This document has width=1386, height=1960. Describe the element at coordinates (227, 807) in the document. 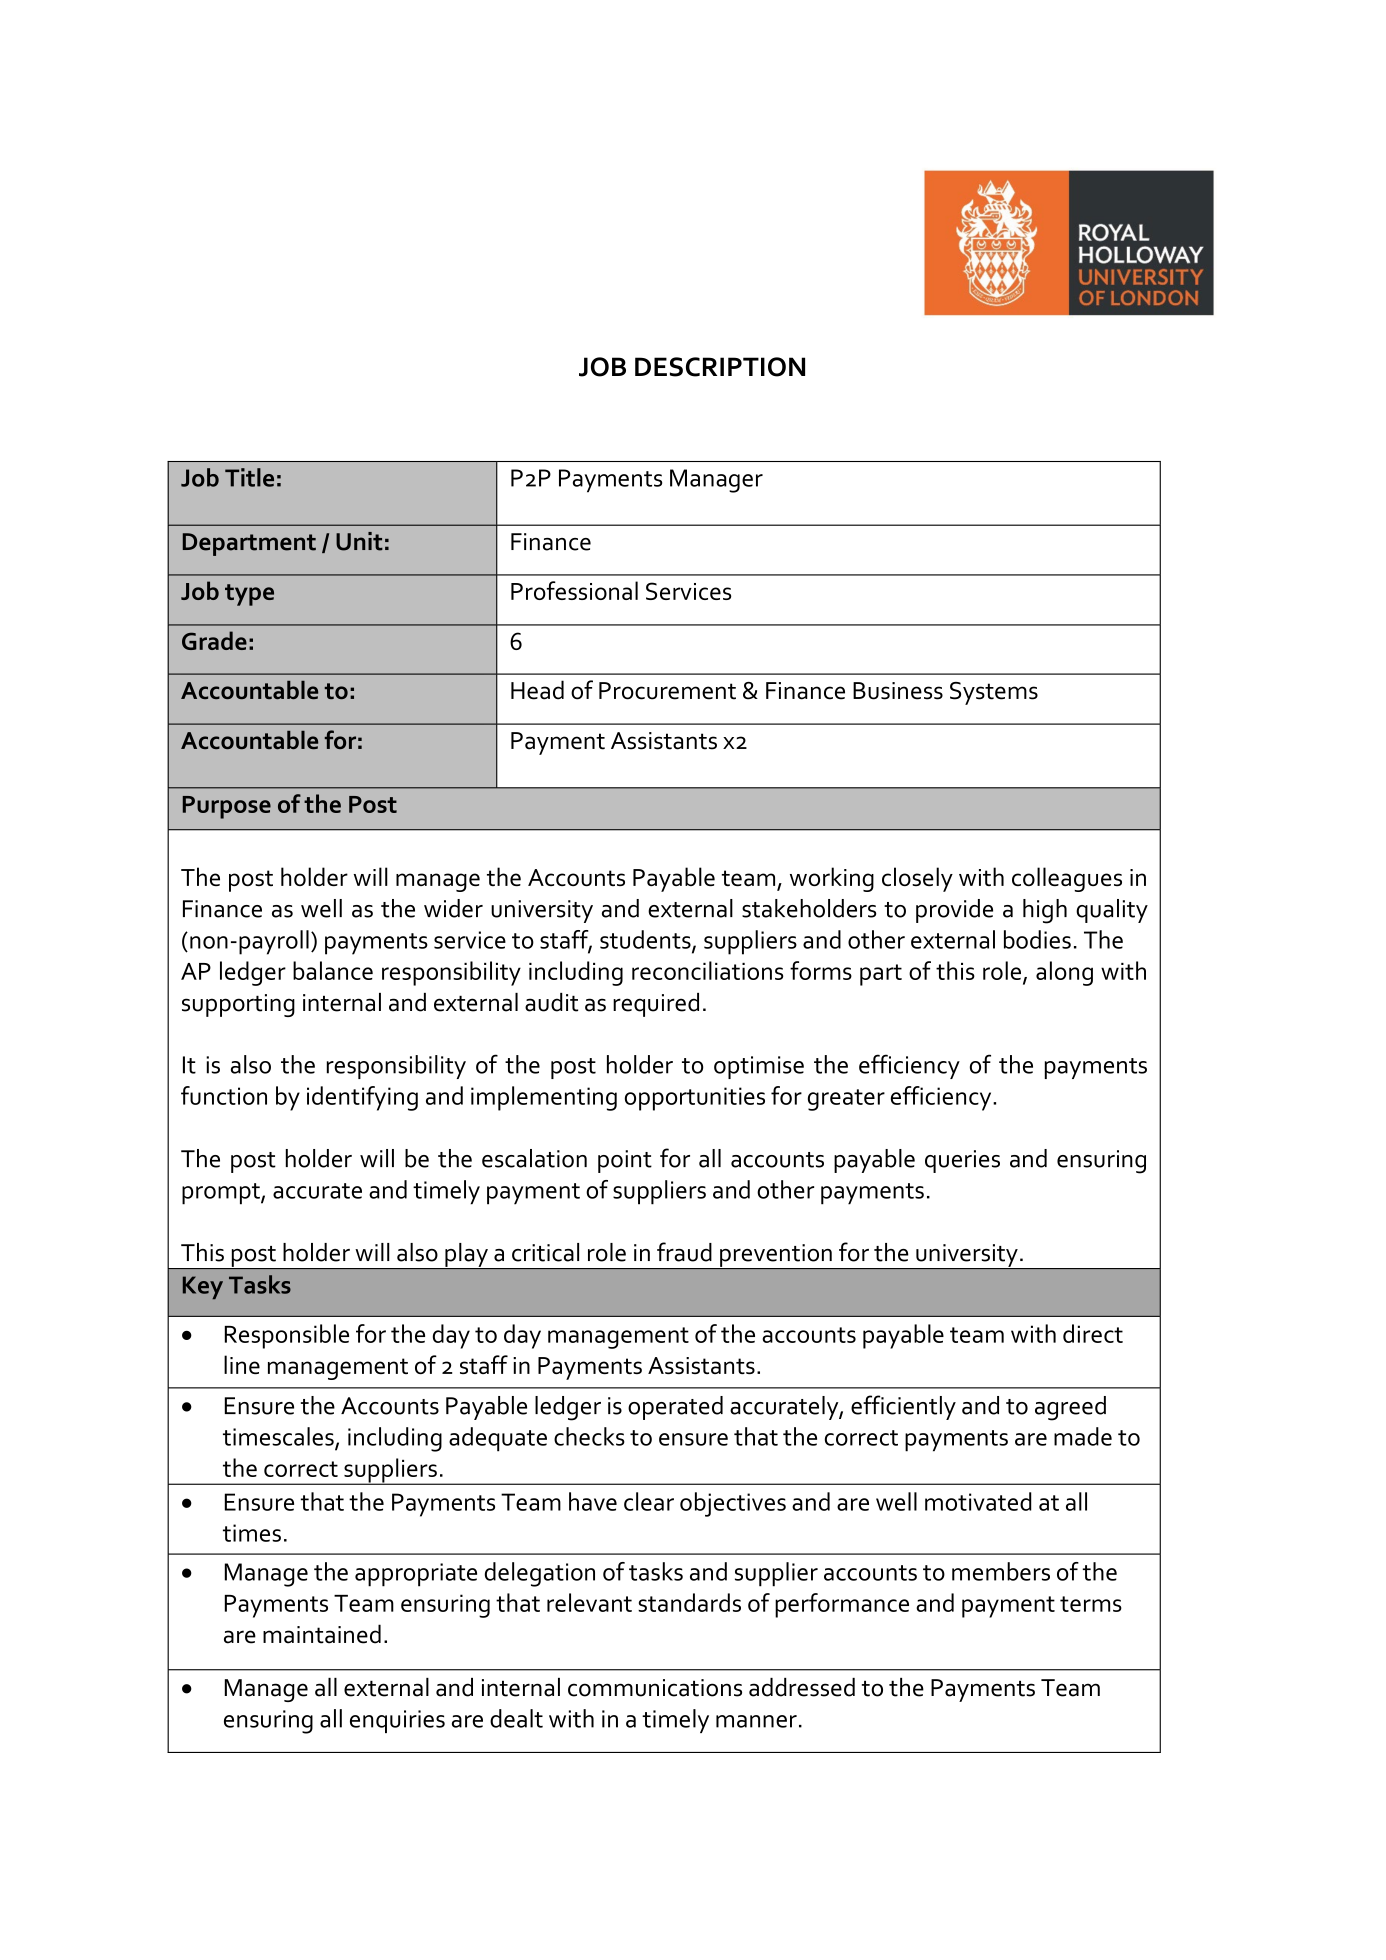

I see `Purpose` at that location.
